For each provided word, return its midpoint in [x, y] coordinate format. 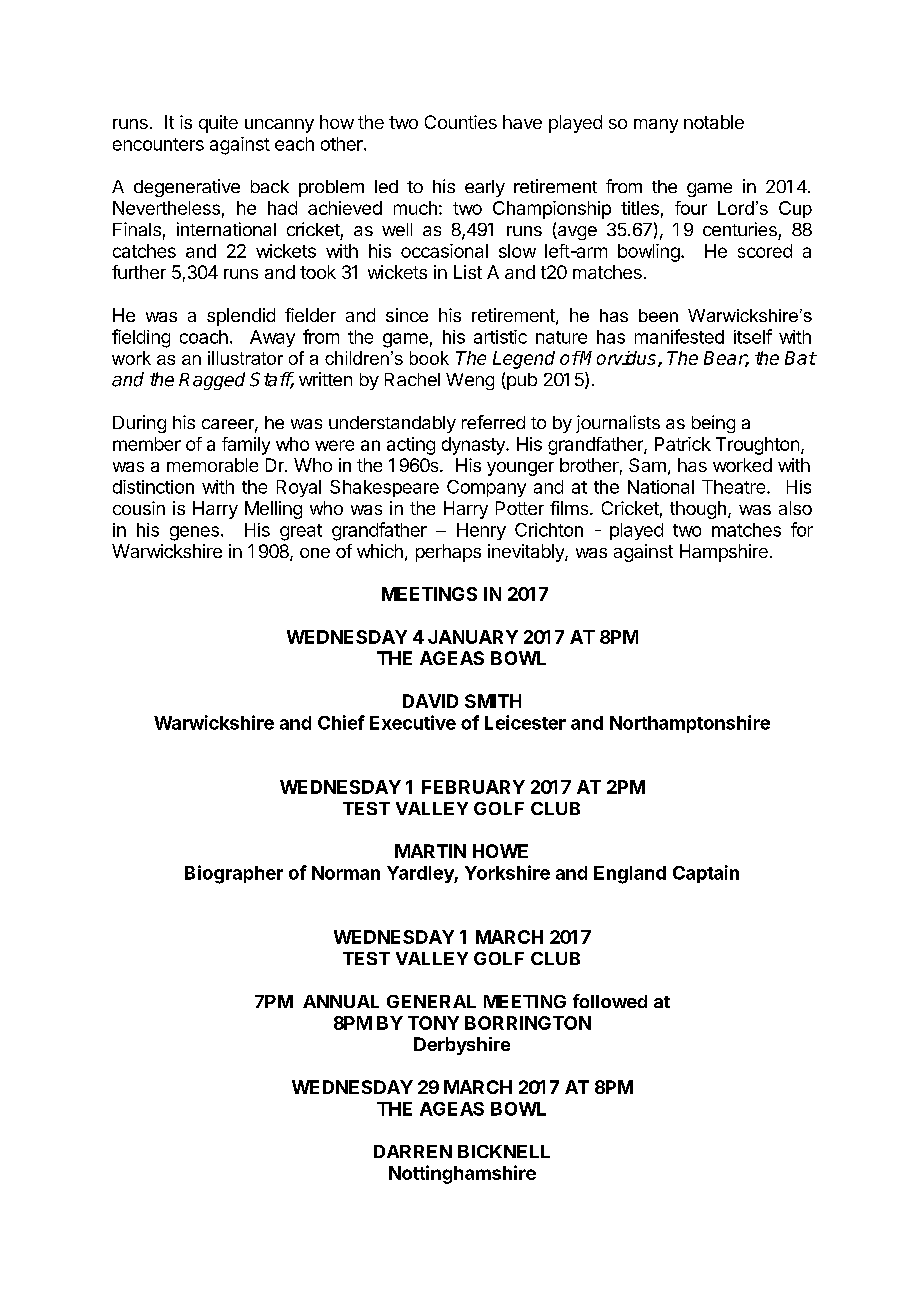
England [630, 875]
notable [714, 122]
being [713, 424]
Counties [461, 122]
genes [194, 533]
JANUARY [473, 637]
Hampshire [724, 553]
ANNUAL [341, 1001]
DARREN [413, 1151]
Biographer [234, 874]
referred [493, 422]
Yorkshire [507, 872]
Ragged [212, 381]
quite [218, 124]
